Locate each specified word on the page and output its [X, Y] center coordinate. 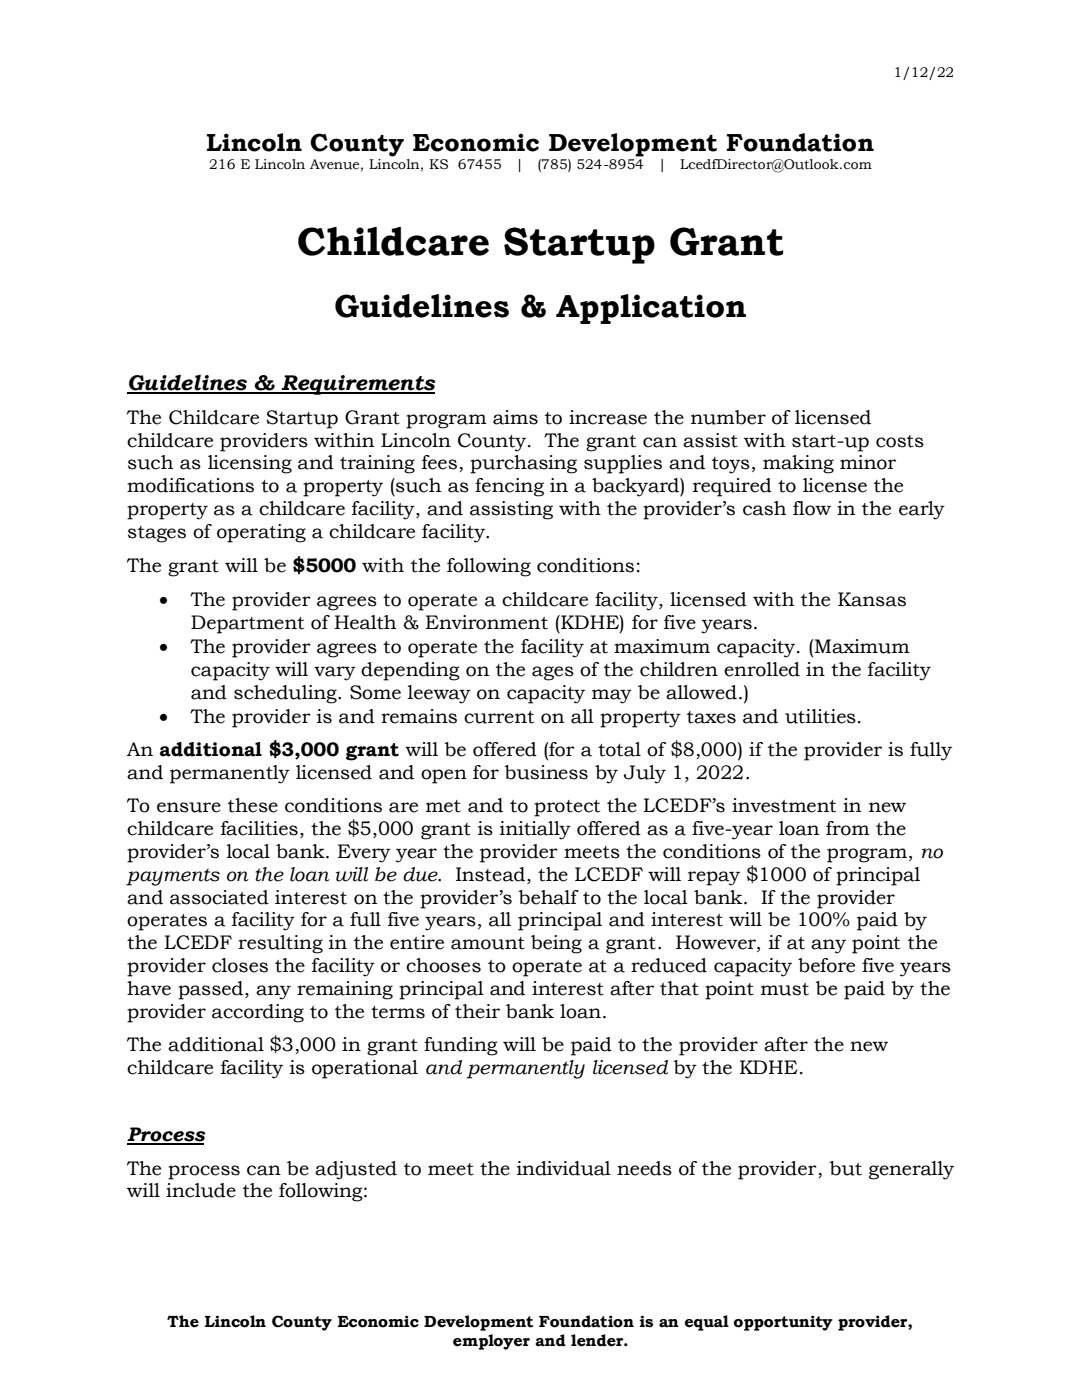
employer [491, 1342]
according [258, 1013]
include [201, 1190]
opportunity [783, 1323]
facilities [259, 828]
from [848, 828]
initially [535, 830]
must [785, 989]
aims [515, 417]
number [728, 417]
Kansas [872, 599]
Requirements [357, 385]
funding [461, 1046]
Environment [487, 622]
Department [247, 624]
